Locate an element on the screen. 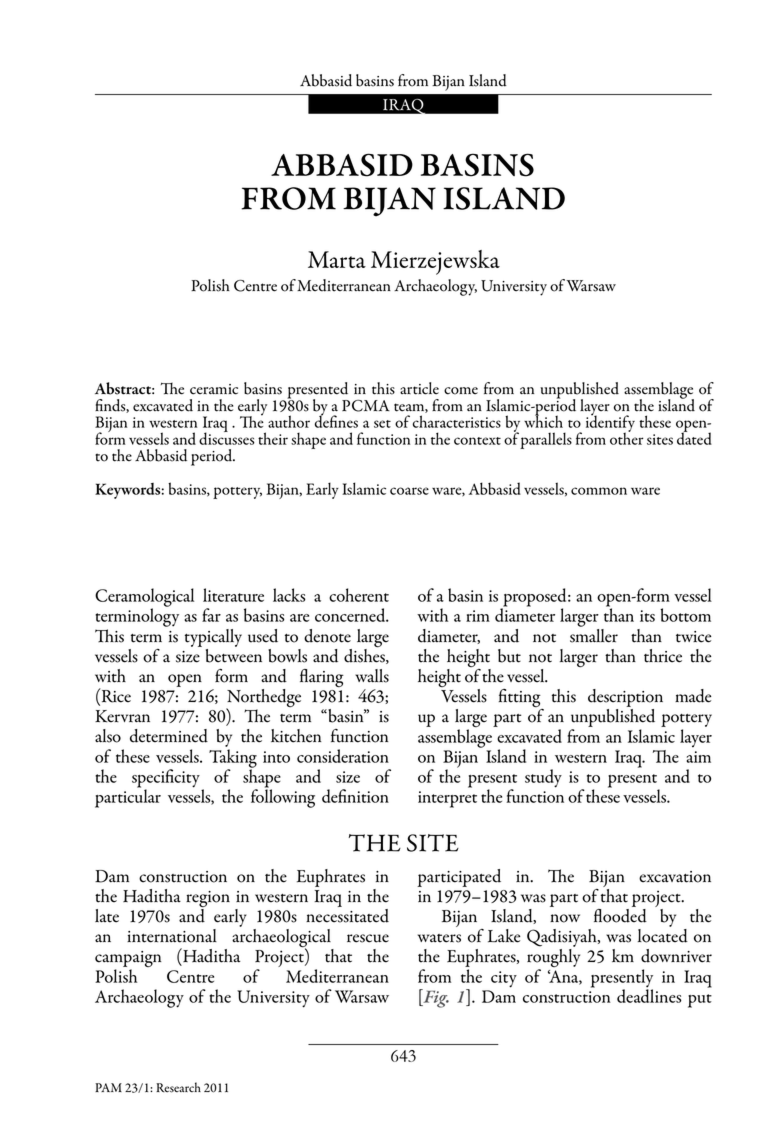 This screenshot has height=1139, width=783. Marta is located at coordinates (337, 259).
